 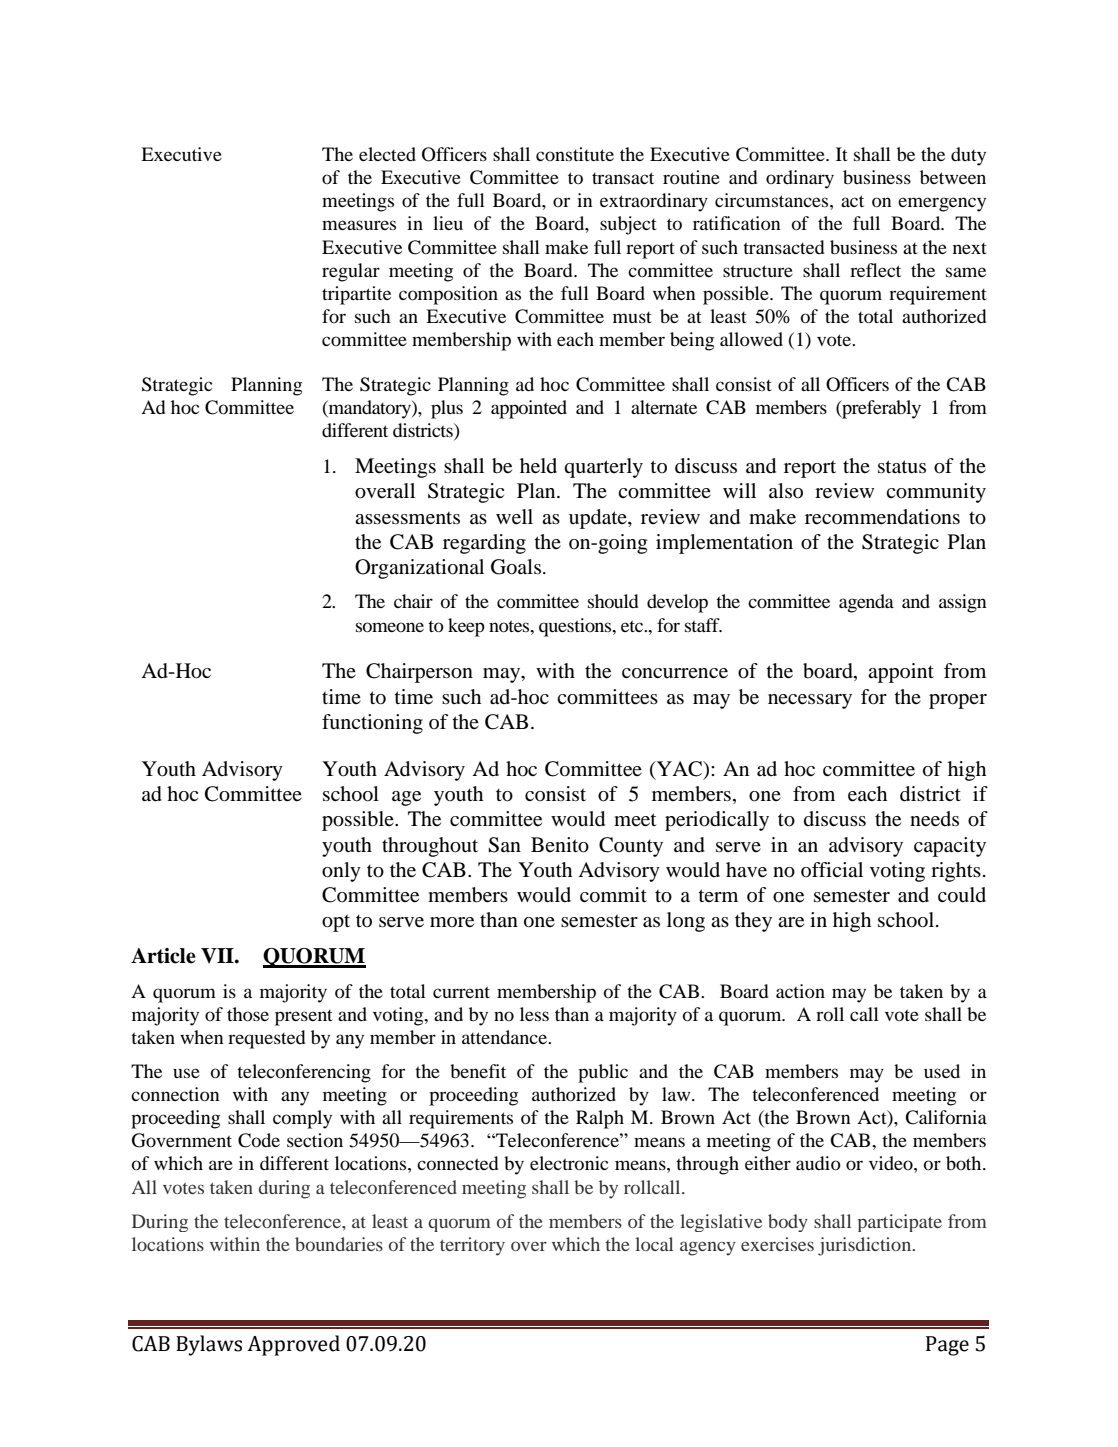 What do you see at coordinates (359, 225) in the page?
I see `measures` at bounding box center [359, 225].
